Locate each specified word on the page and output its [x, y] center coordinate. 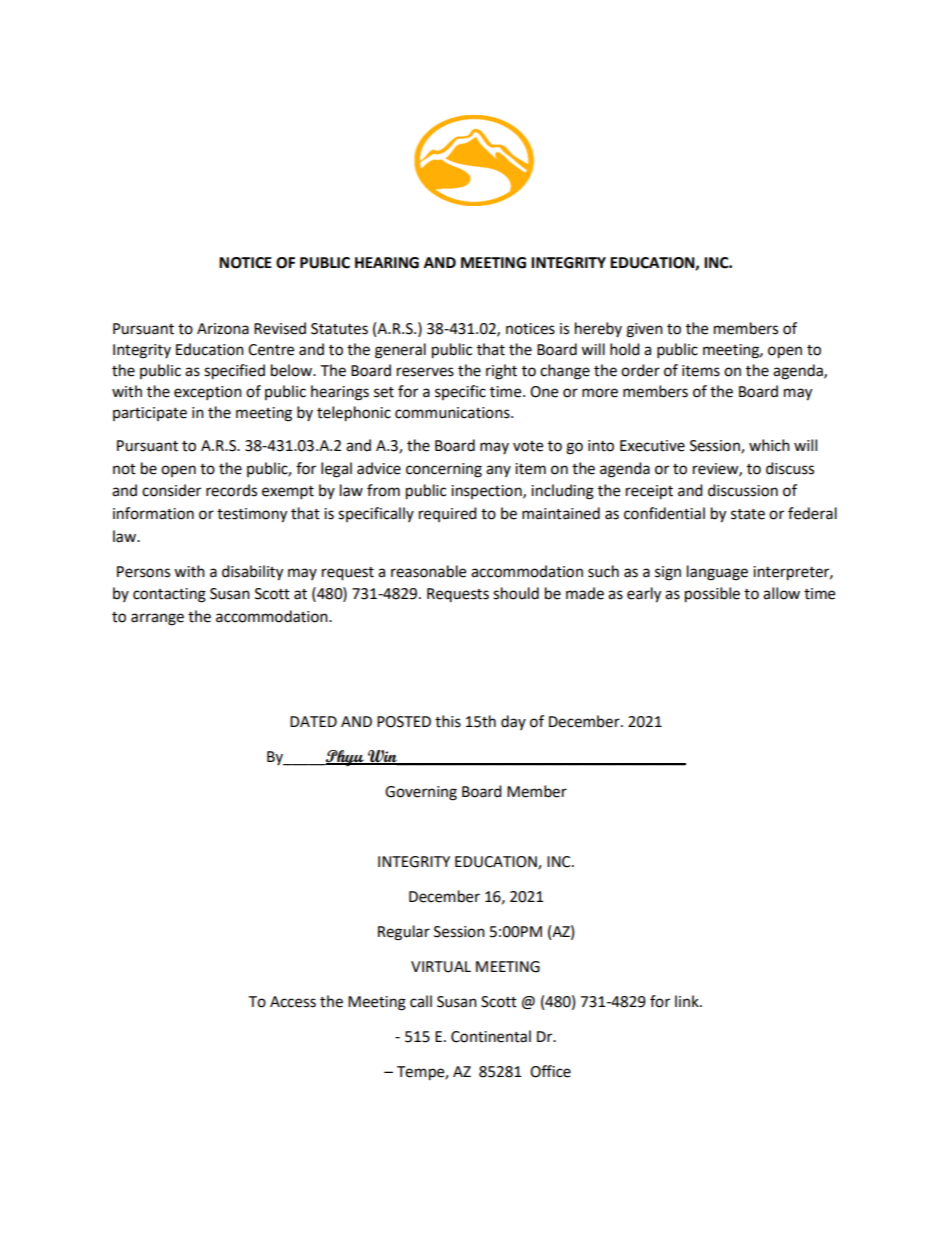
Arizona [223, 329]
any [498, 471]
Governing [421, 793]
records [231, 490]
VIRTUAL [441, 967]
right [501, 372]
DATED [313, 721]
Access [293, 1002]
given [644, 330]
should [516, 593]
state [748, 514]
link [688, 1001]
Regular [404, 933]
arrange [157, 619]
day [513, 722]
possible [712, 595]
